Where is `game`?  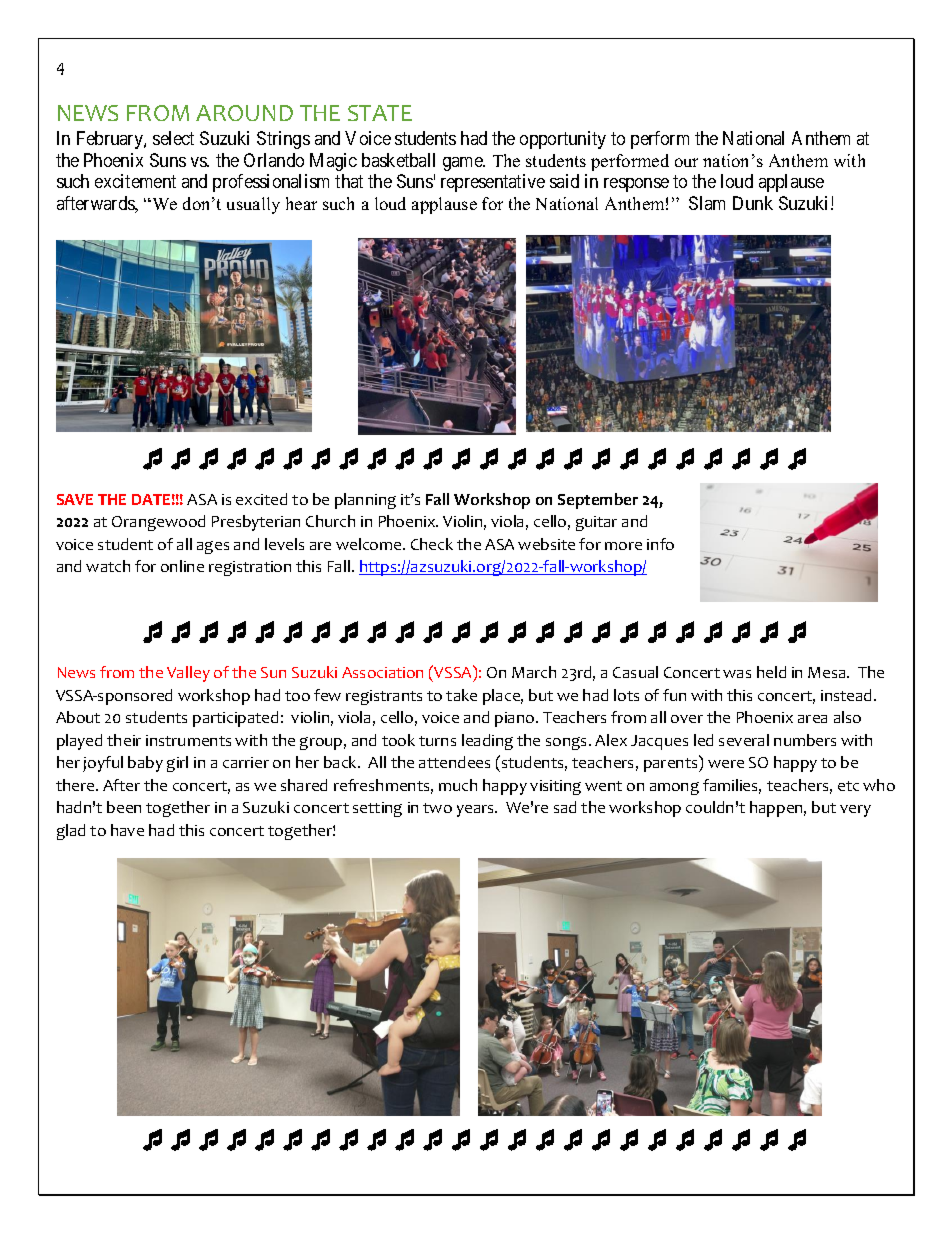 game is located at coordinates (464, 164).
